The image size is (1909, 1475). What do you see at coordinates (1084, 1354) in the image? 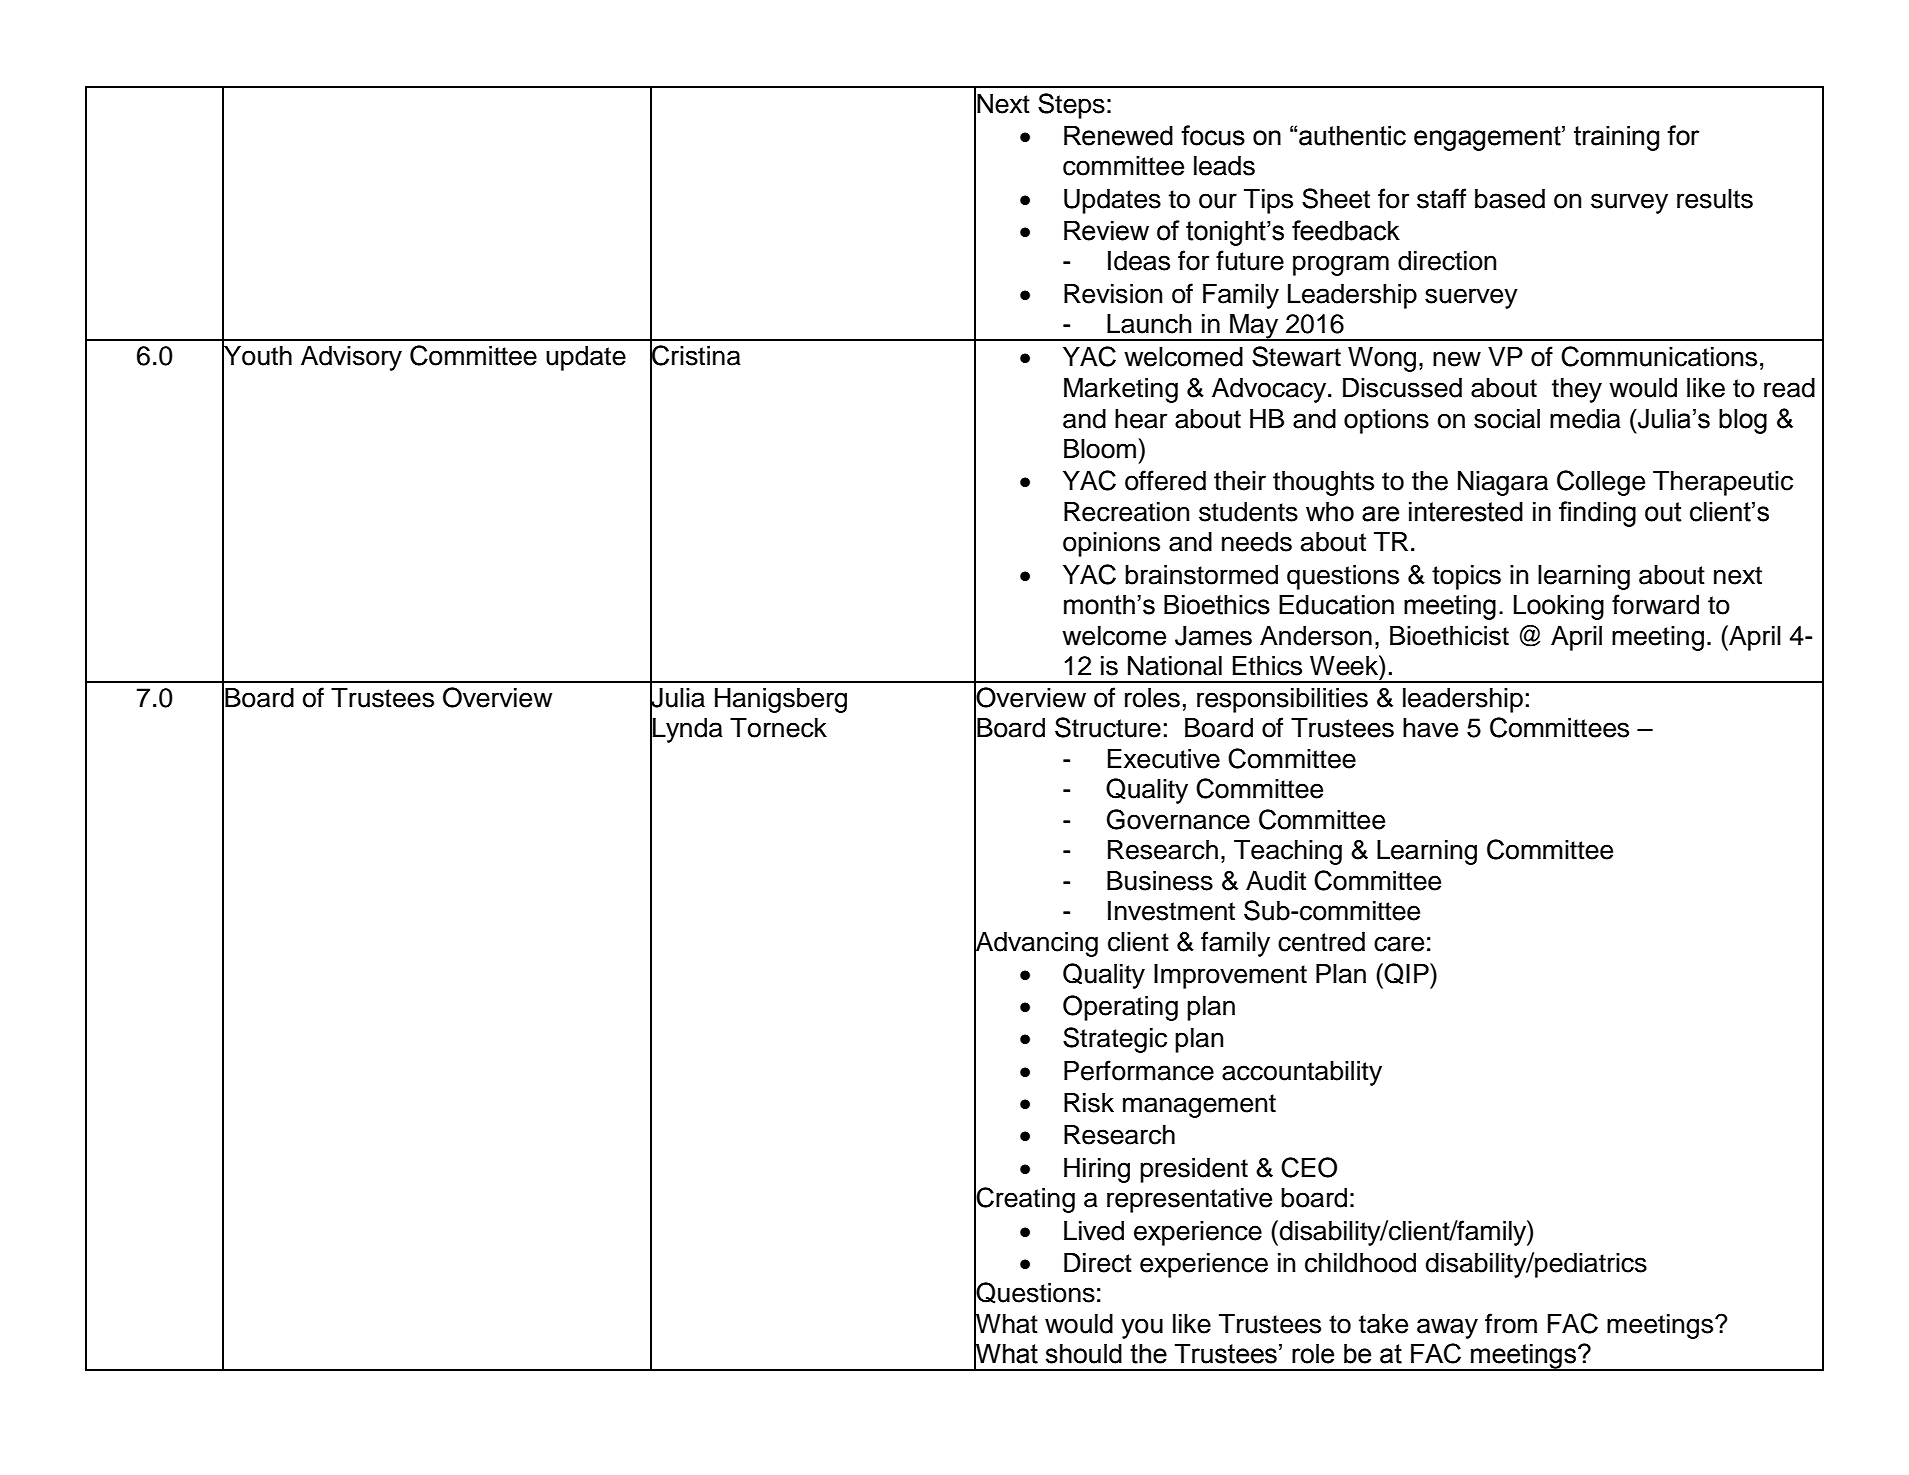
I see `should` at bounding box center [1084, 1354].
